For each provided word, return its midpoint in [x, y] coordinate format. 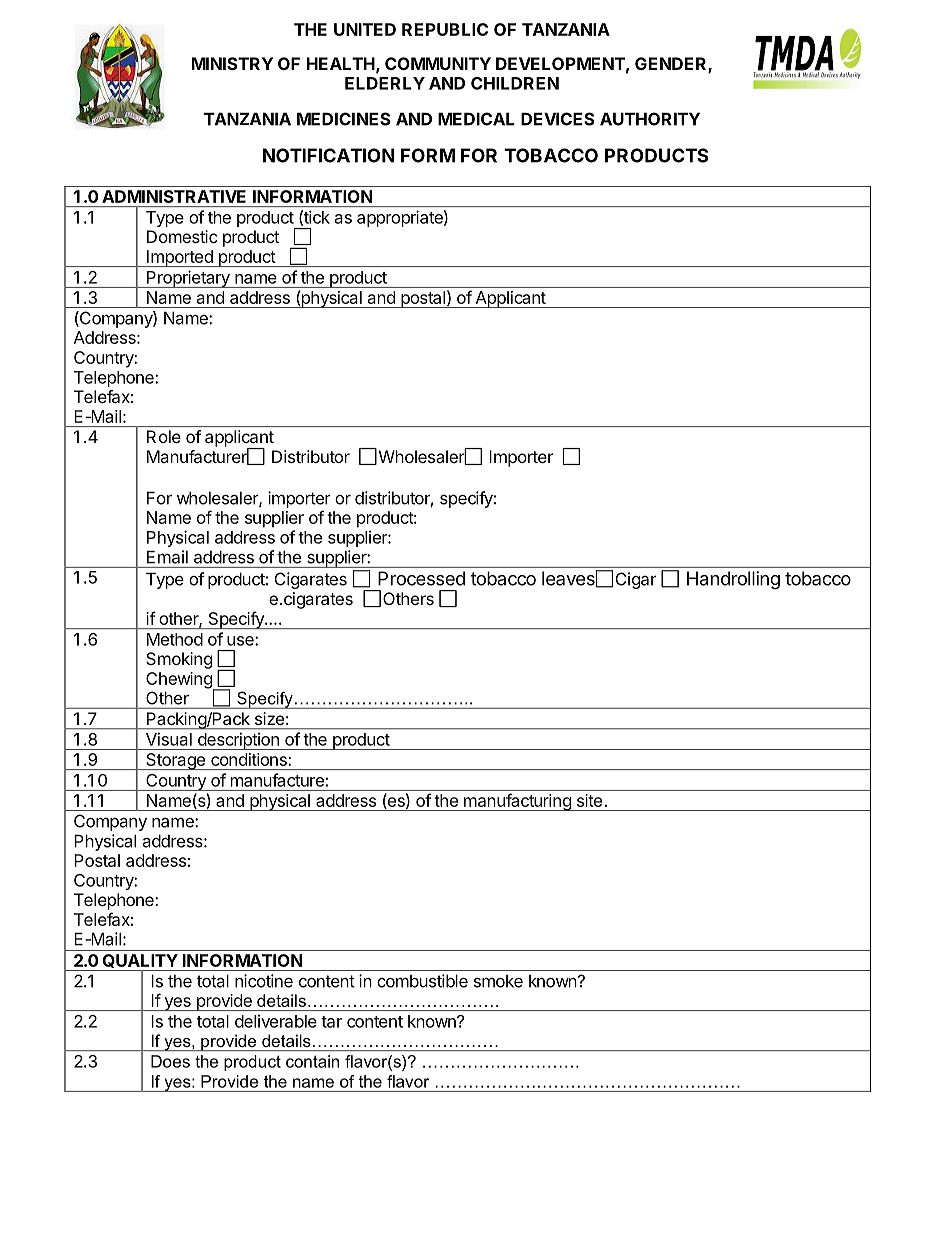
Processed [421, 578]
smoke [498, 981]
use [241, 641]
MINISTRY [232, 63]
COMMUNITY [438, 63]
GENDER [672, 65]
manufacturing [517, 802]
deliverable [276, 1021]
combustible [422, 981]
